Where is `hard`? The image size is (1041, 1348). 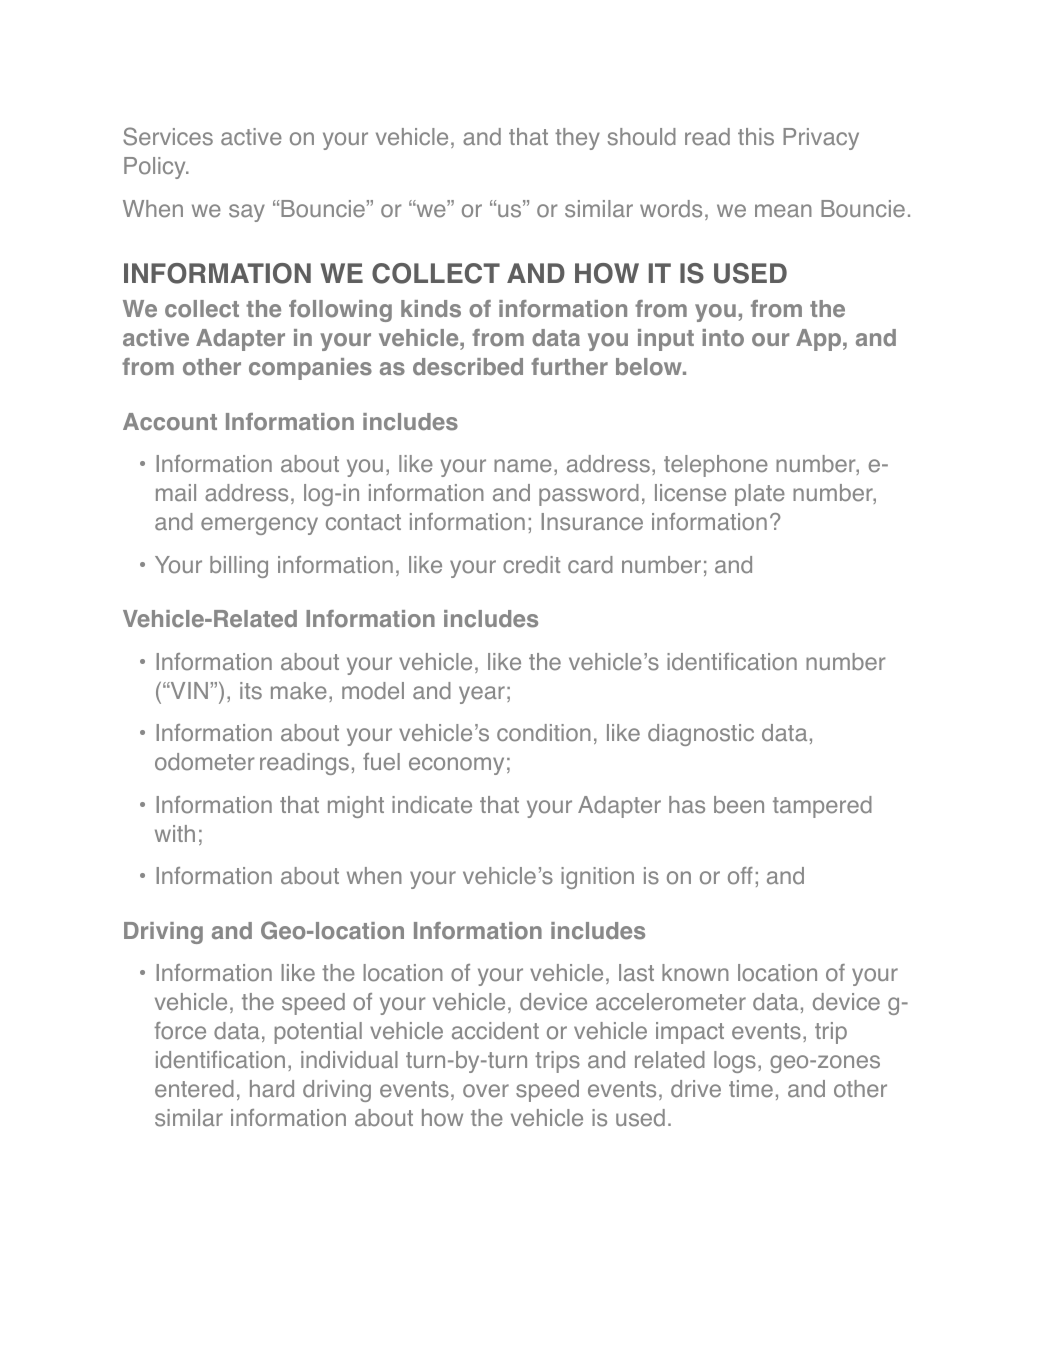 hard is located at coordinates (272, 1089).
